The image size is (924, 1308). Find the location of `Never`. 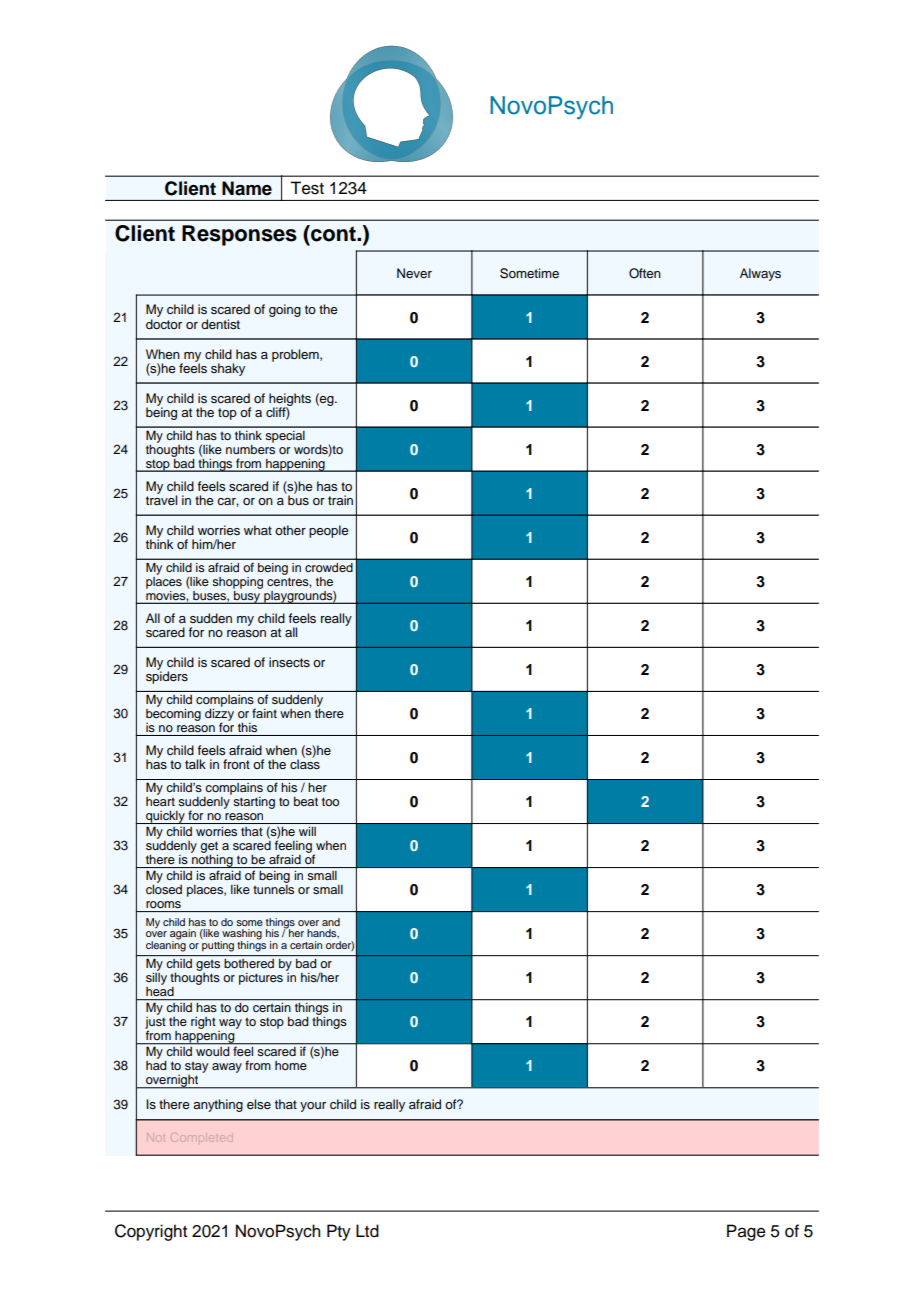

Never is located at coordinates (414, 273).
